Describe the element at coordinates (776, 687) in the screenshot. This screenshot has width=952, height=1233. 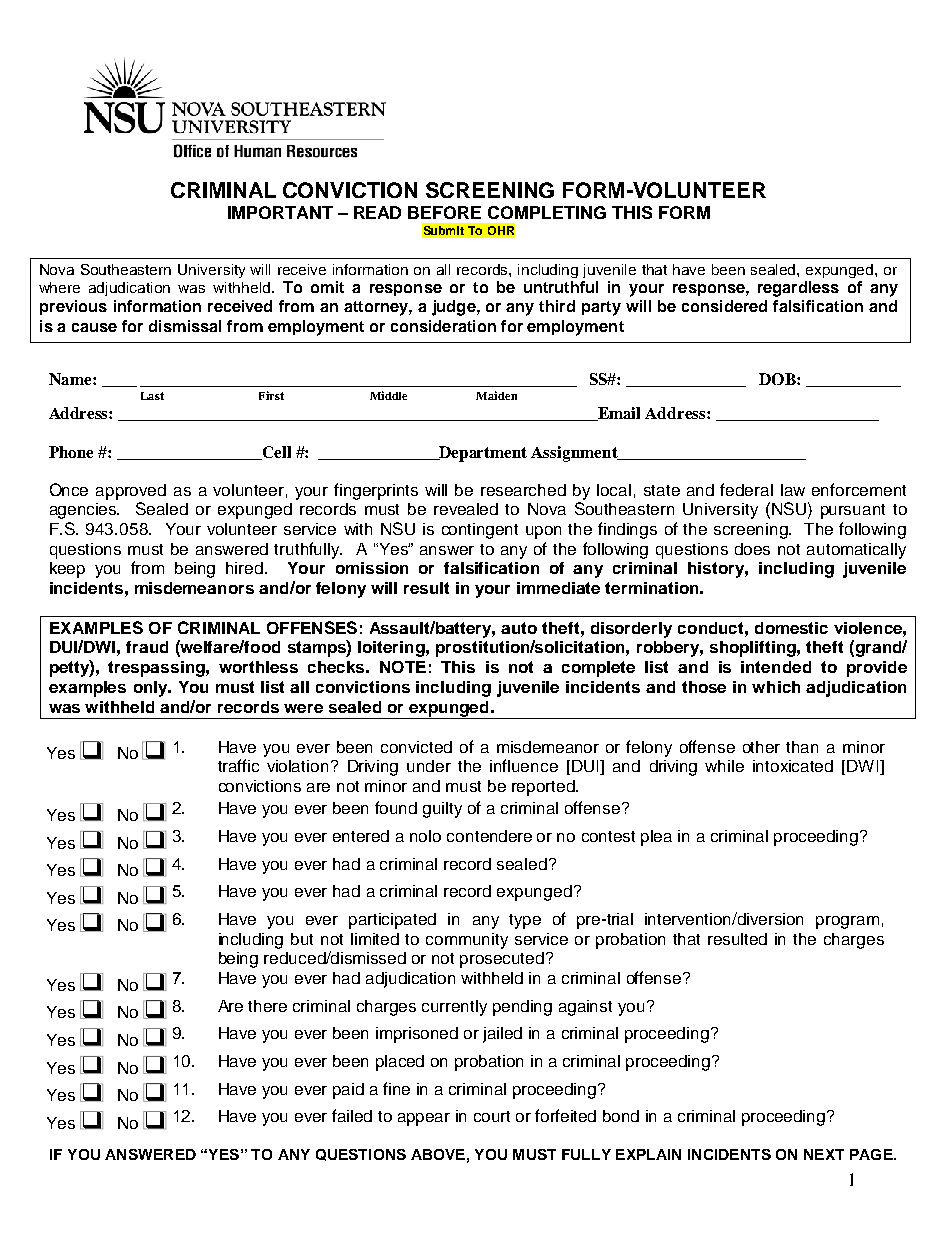
I see `which` at that location.
